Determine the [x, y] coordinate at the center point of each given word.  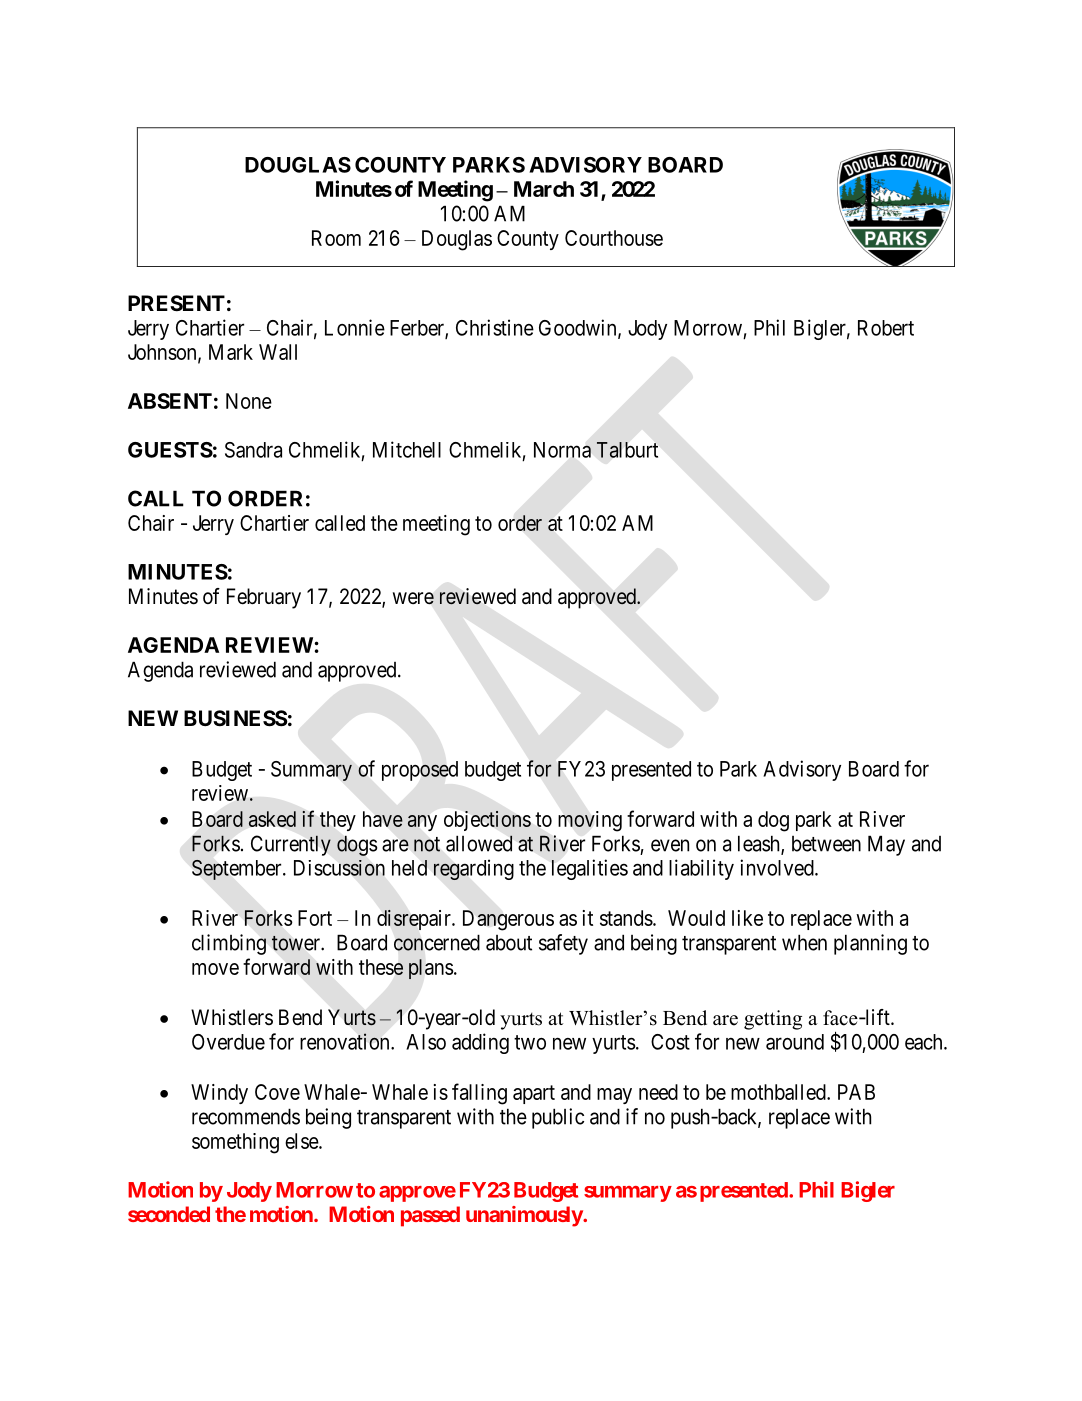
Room [336, 238]
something [235, 1143]
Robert [886, 328]
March [544, 189]
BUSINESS [236, 718]
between [826, 844]
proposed [420, 771]
